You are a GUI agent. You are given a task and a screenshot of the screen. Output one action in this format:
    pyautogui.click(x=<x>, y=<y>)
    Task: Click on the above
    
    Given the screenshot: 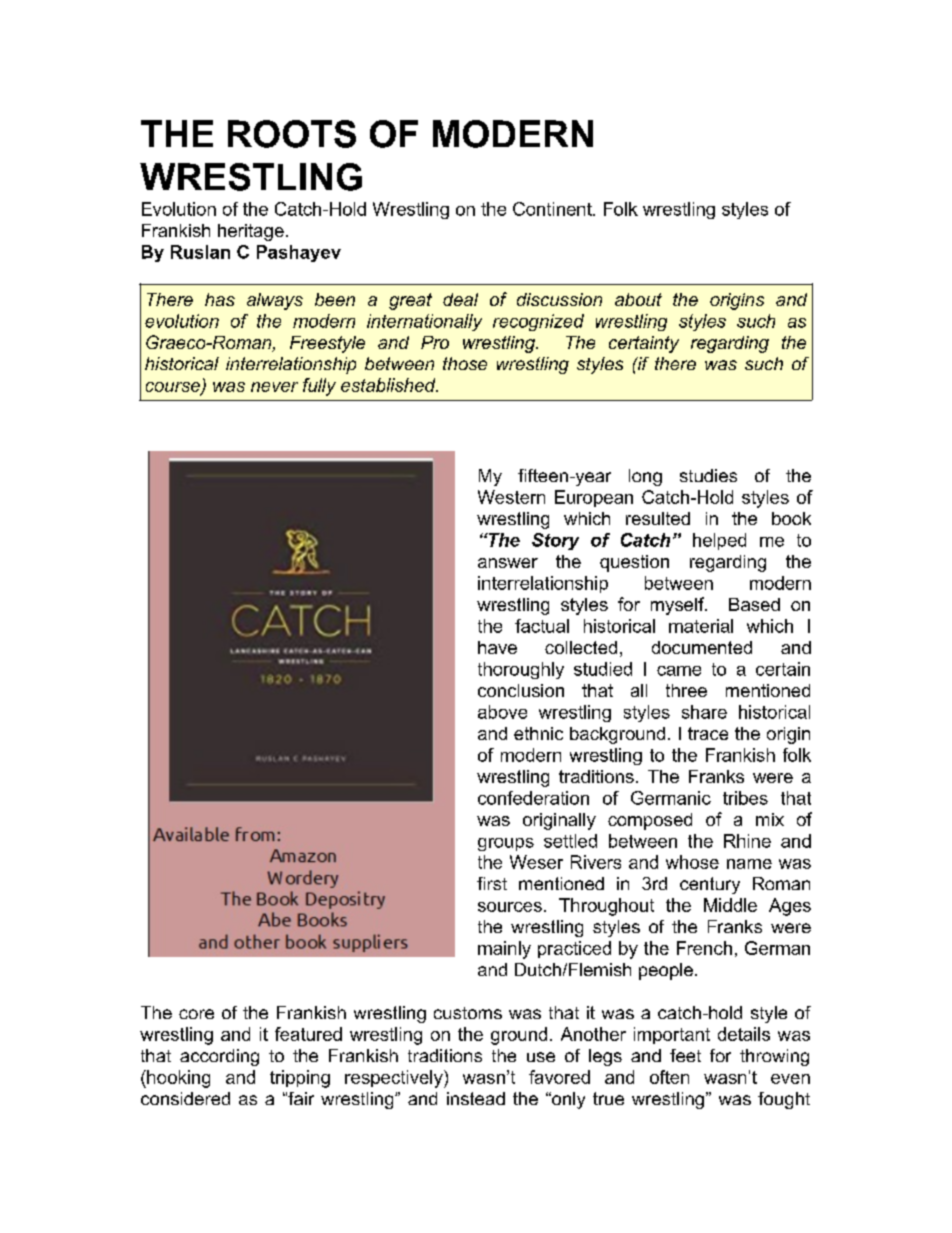 What is the action you would take?
    pyautogui.click(x=502, y=712)
